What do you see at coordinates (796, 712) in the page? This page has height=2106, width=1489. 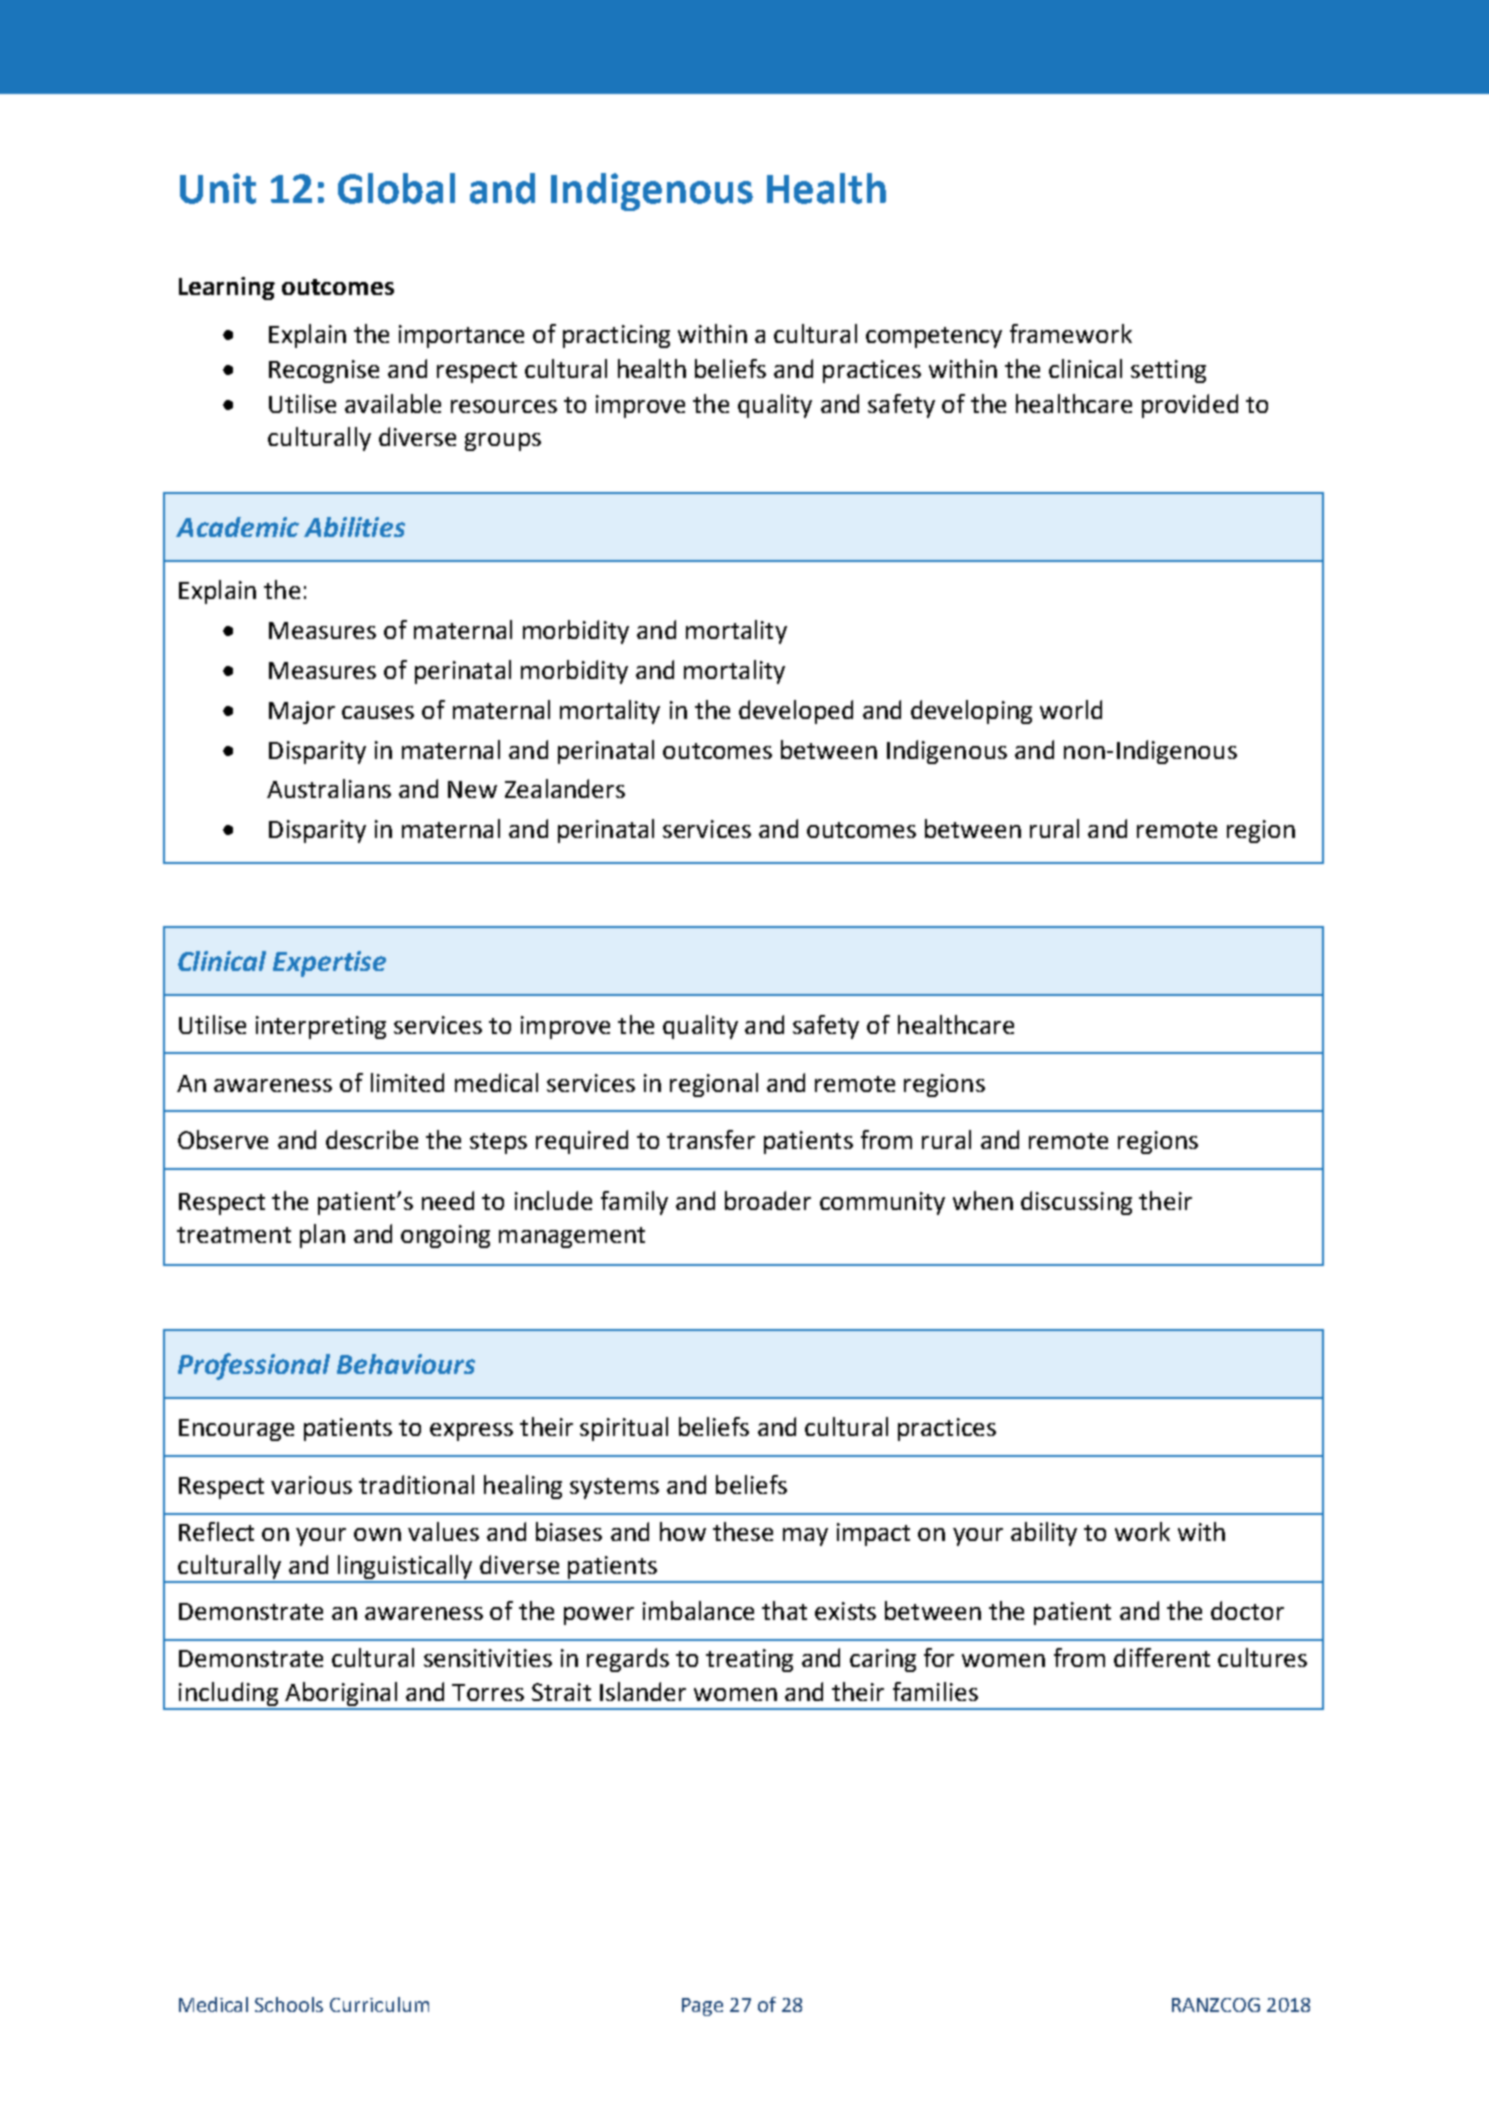 I see `developed` at bounding box center [796, 712].
